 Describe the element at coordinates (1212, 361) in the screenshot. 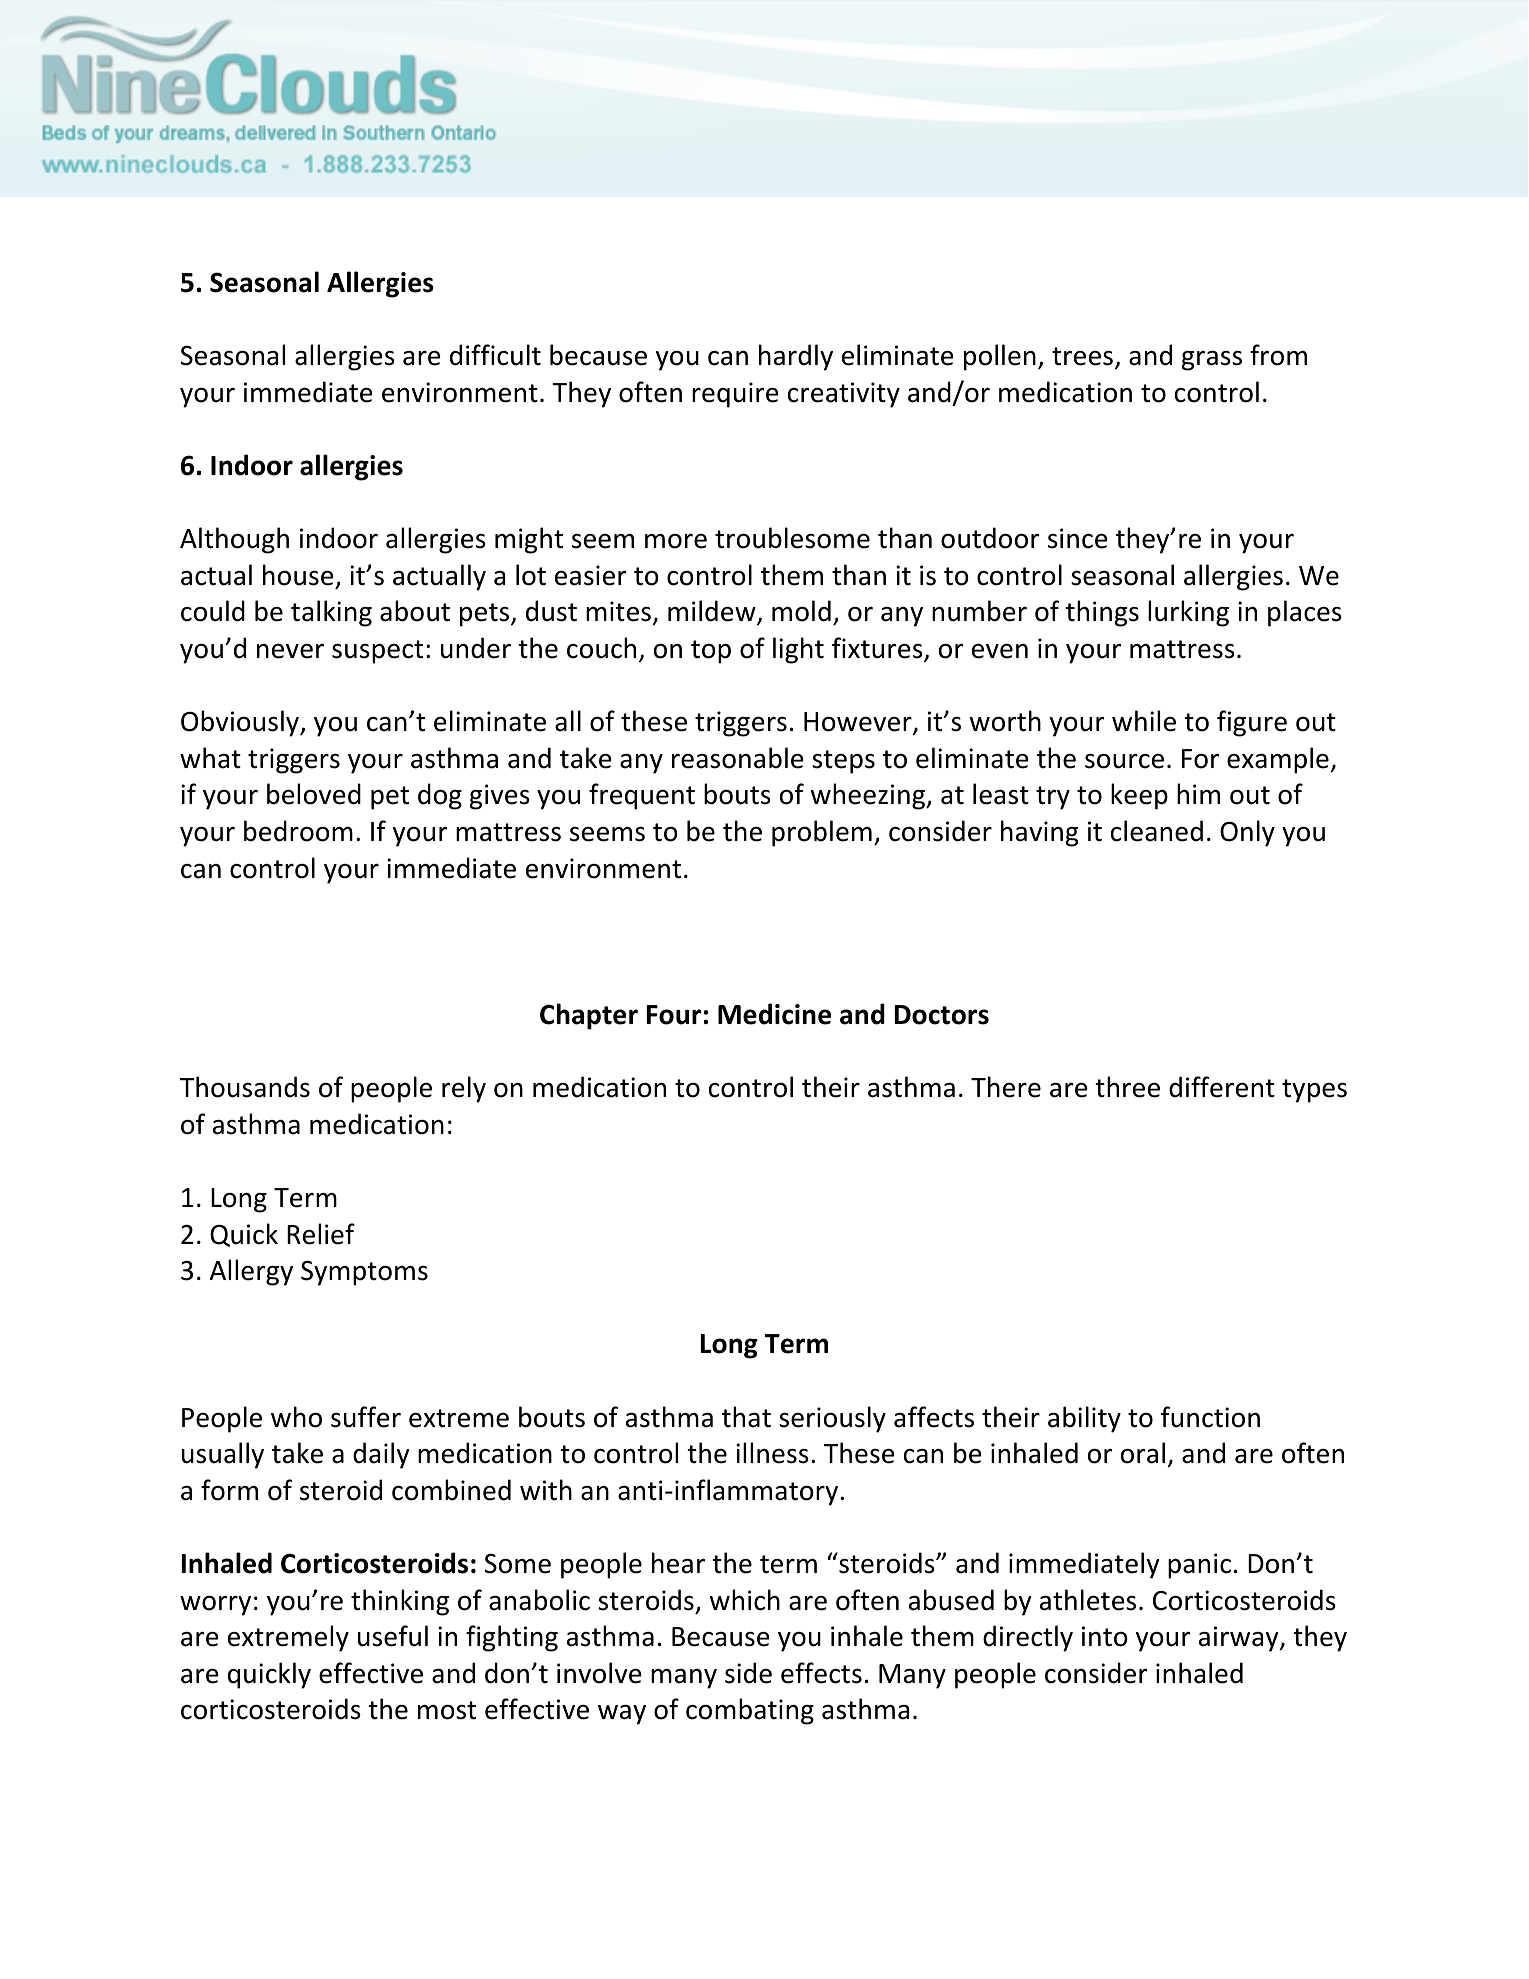

I see `grass` at that location.
